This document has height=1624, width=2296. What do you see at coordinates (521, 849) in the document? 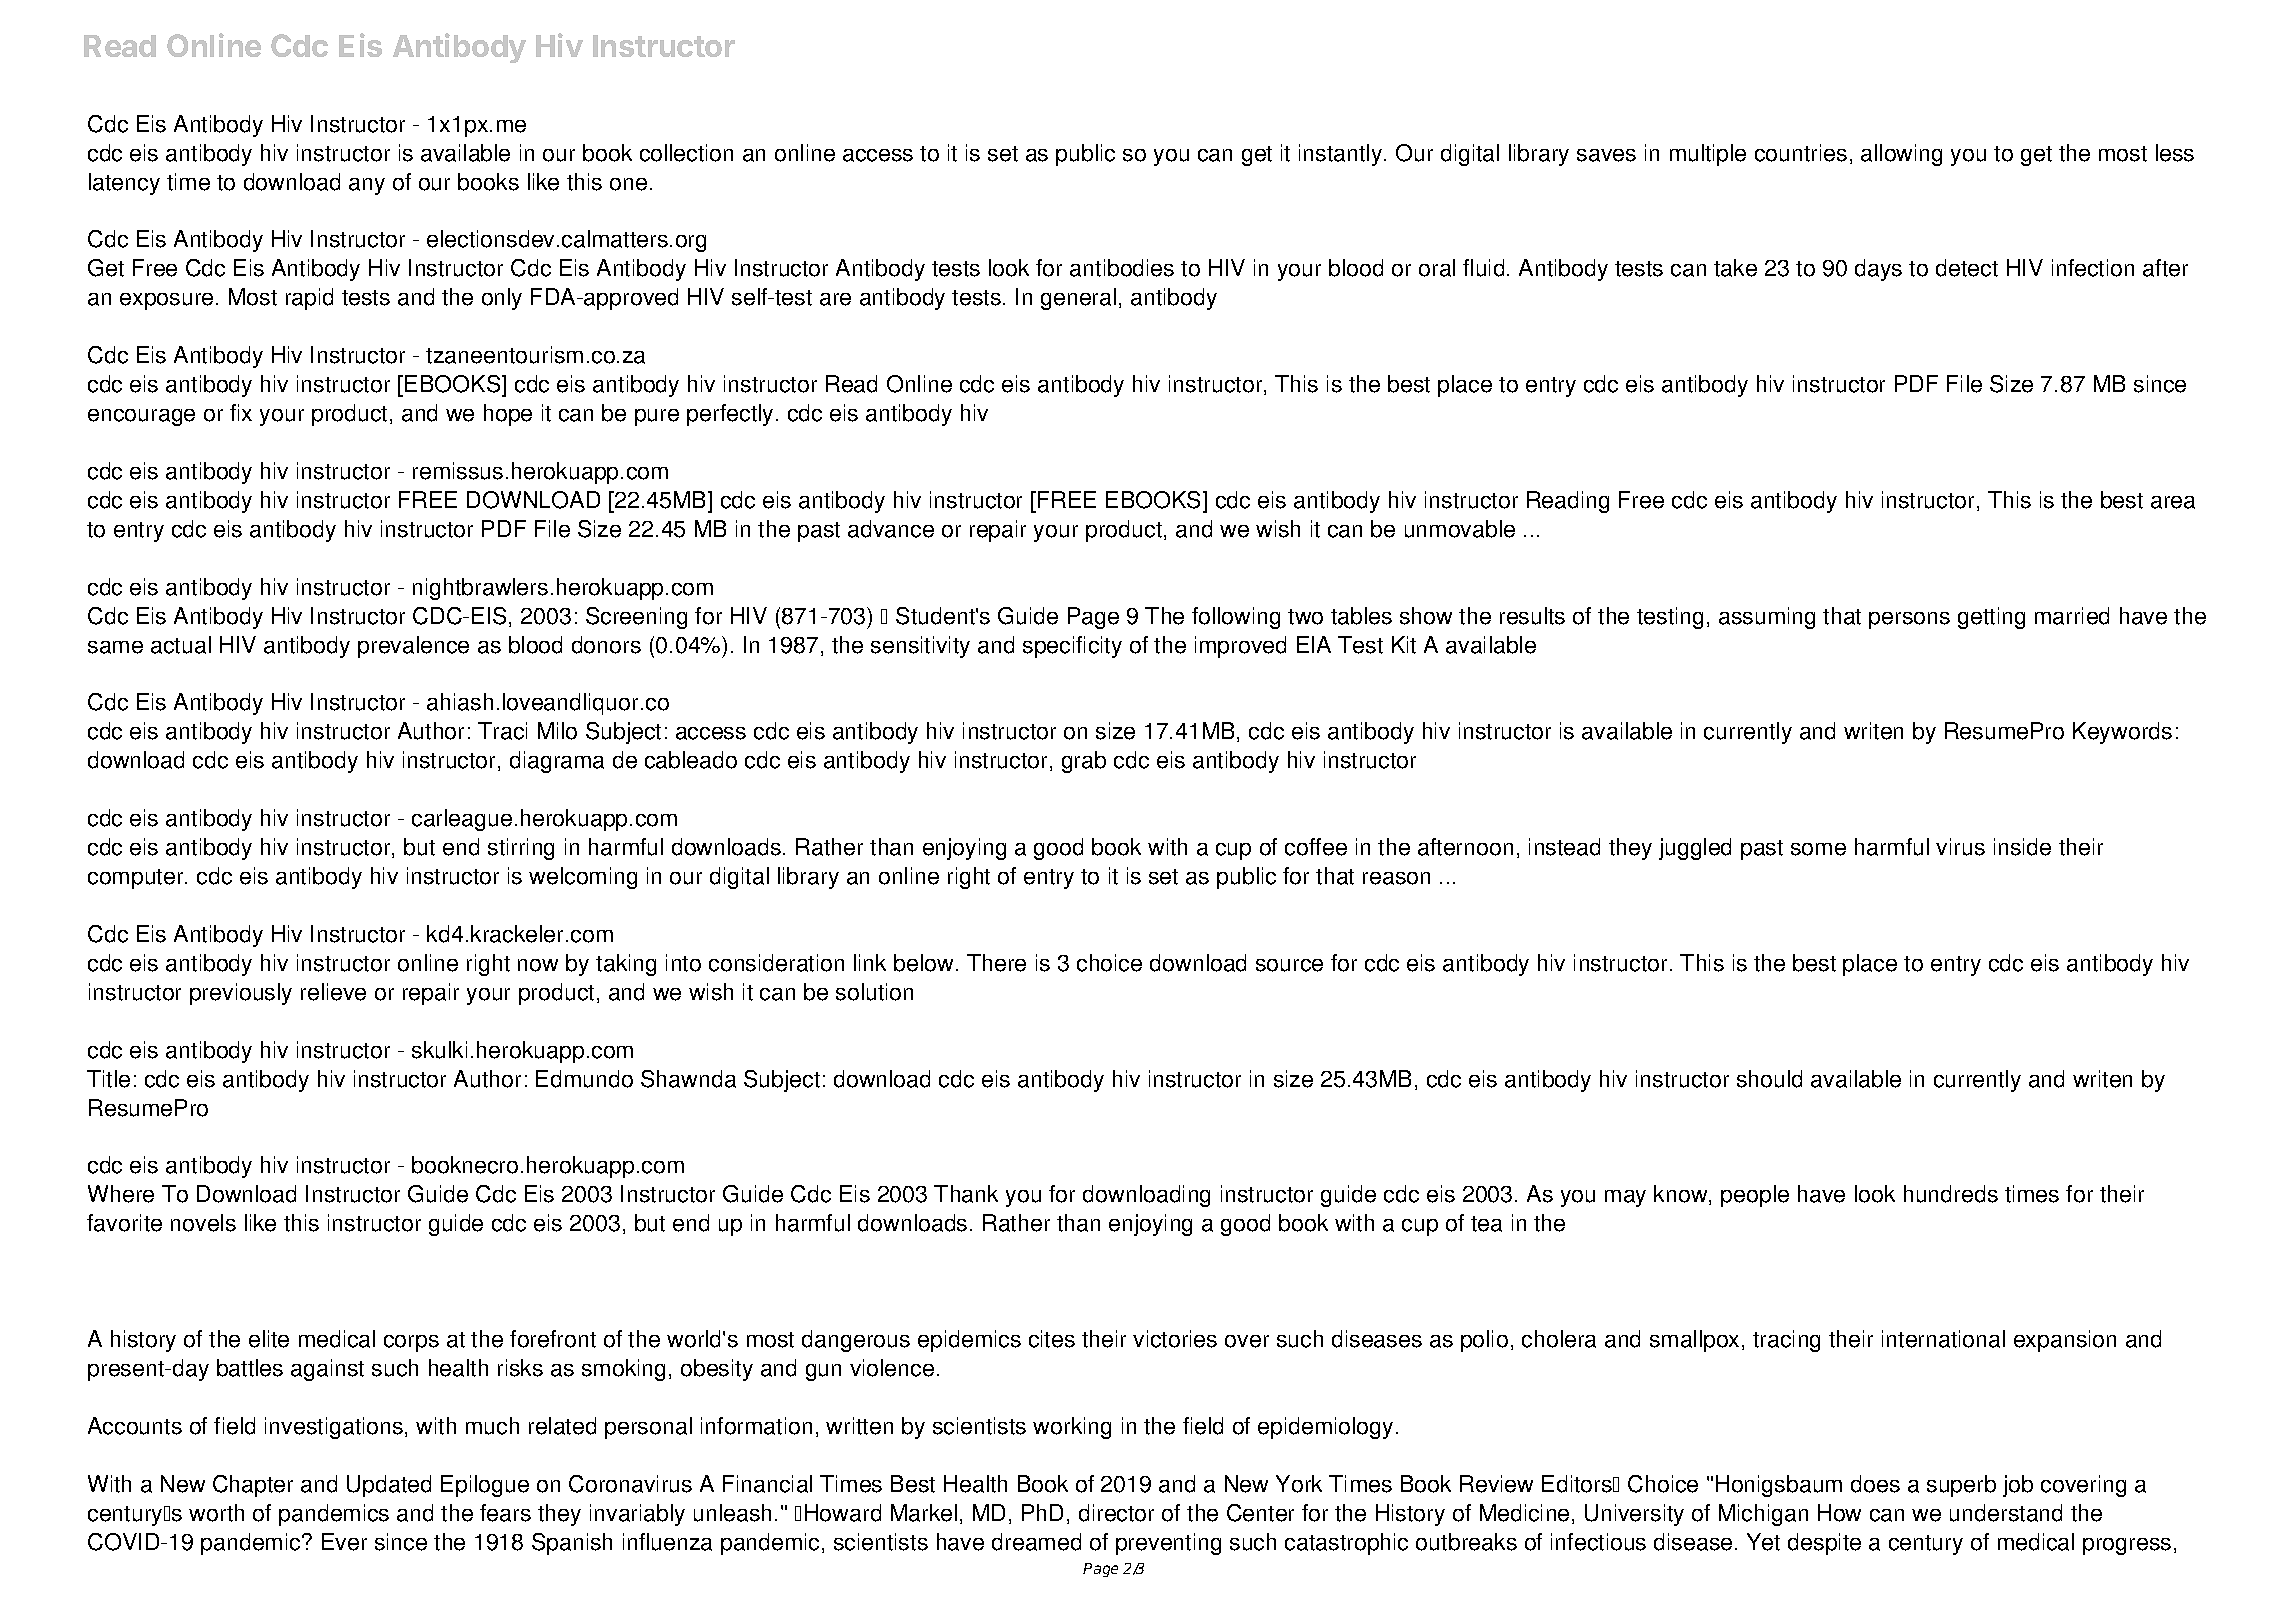
I see `stirring` at bounding box center [521, 849].
